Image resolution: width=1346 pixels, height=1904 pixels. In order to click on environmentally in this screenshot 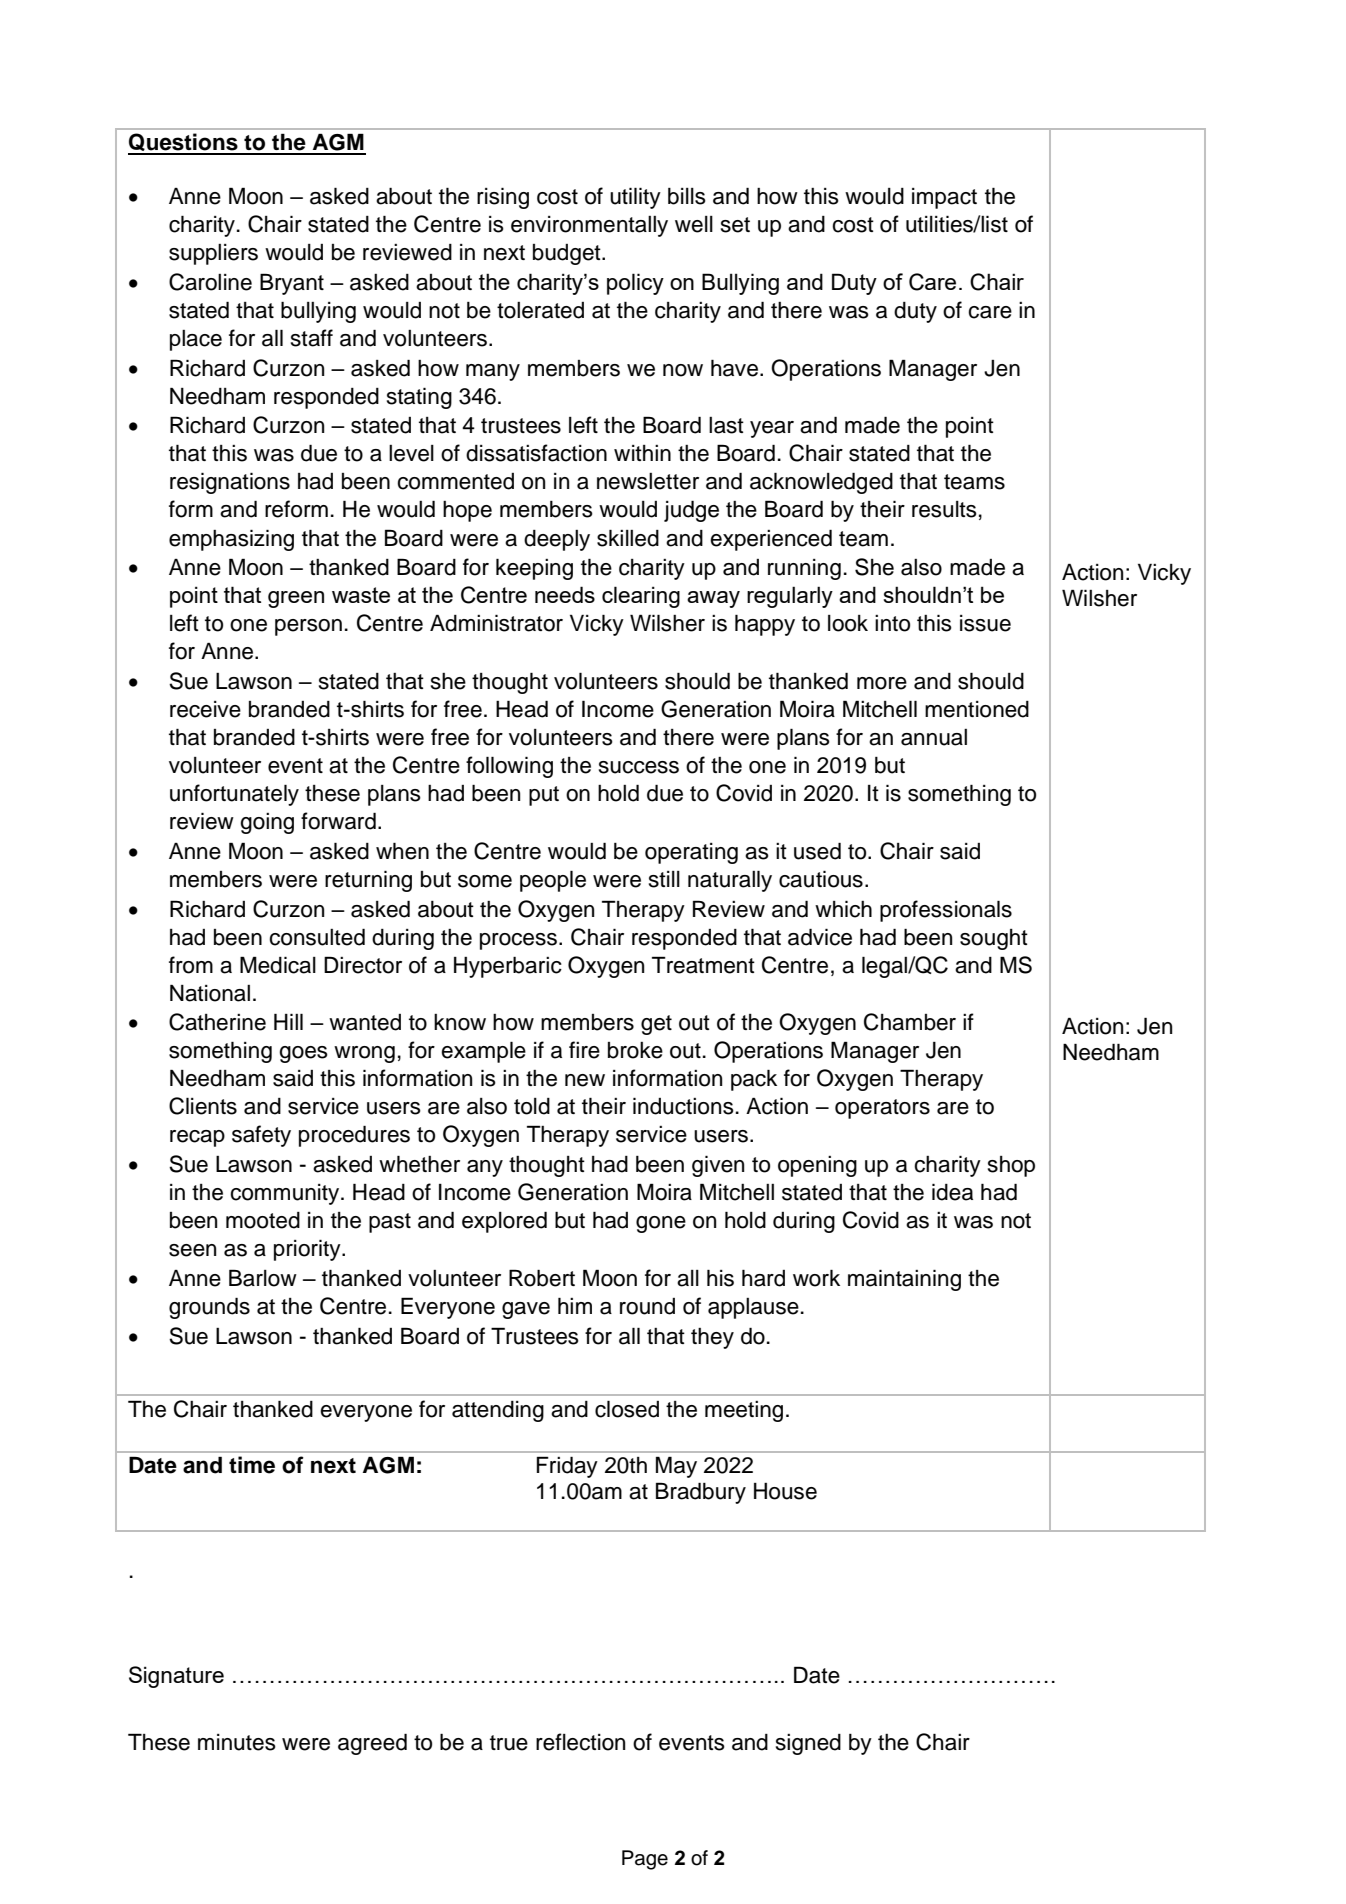, I will do `click(589, 226)`.
